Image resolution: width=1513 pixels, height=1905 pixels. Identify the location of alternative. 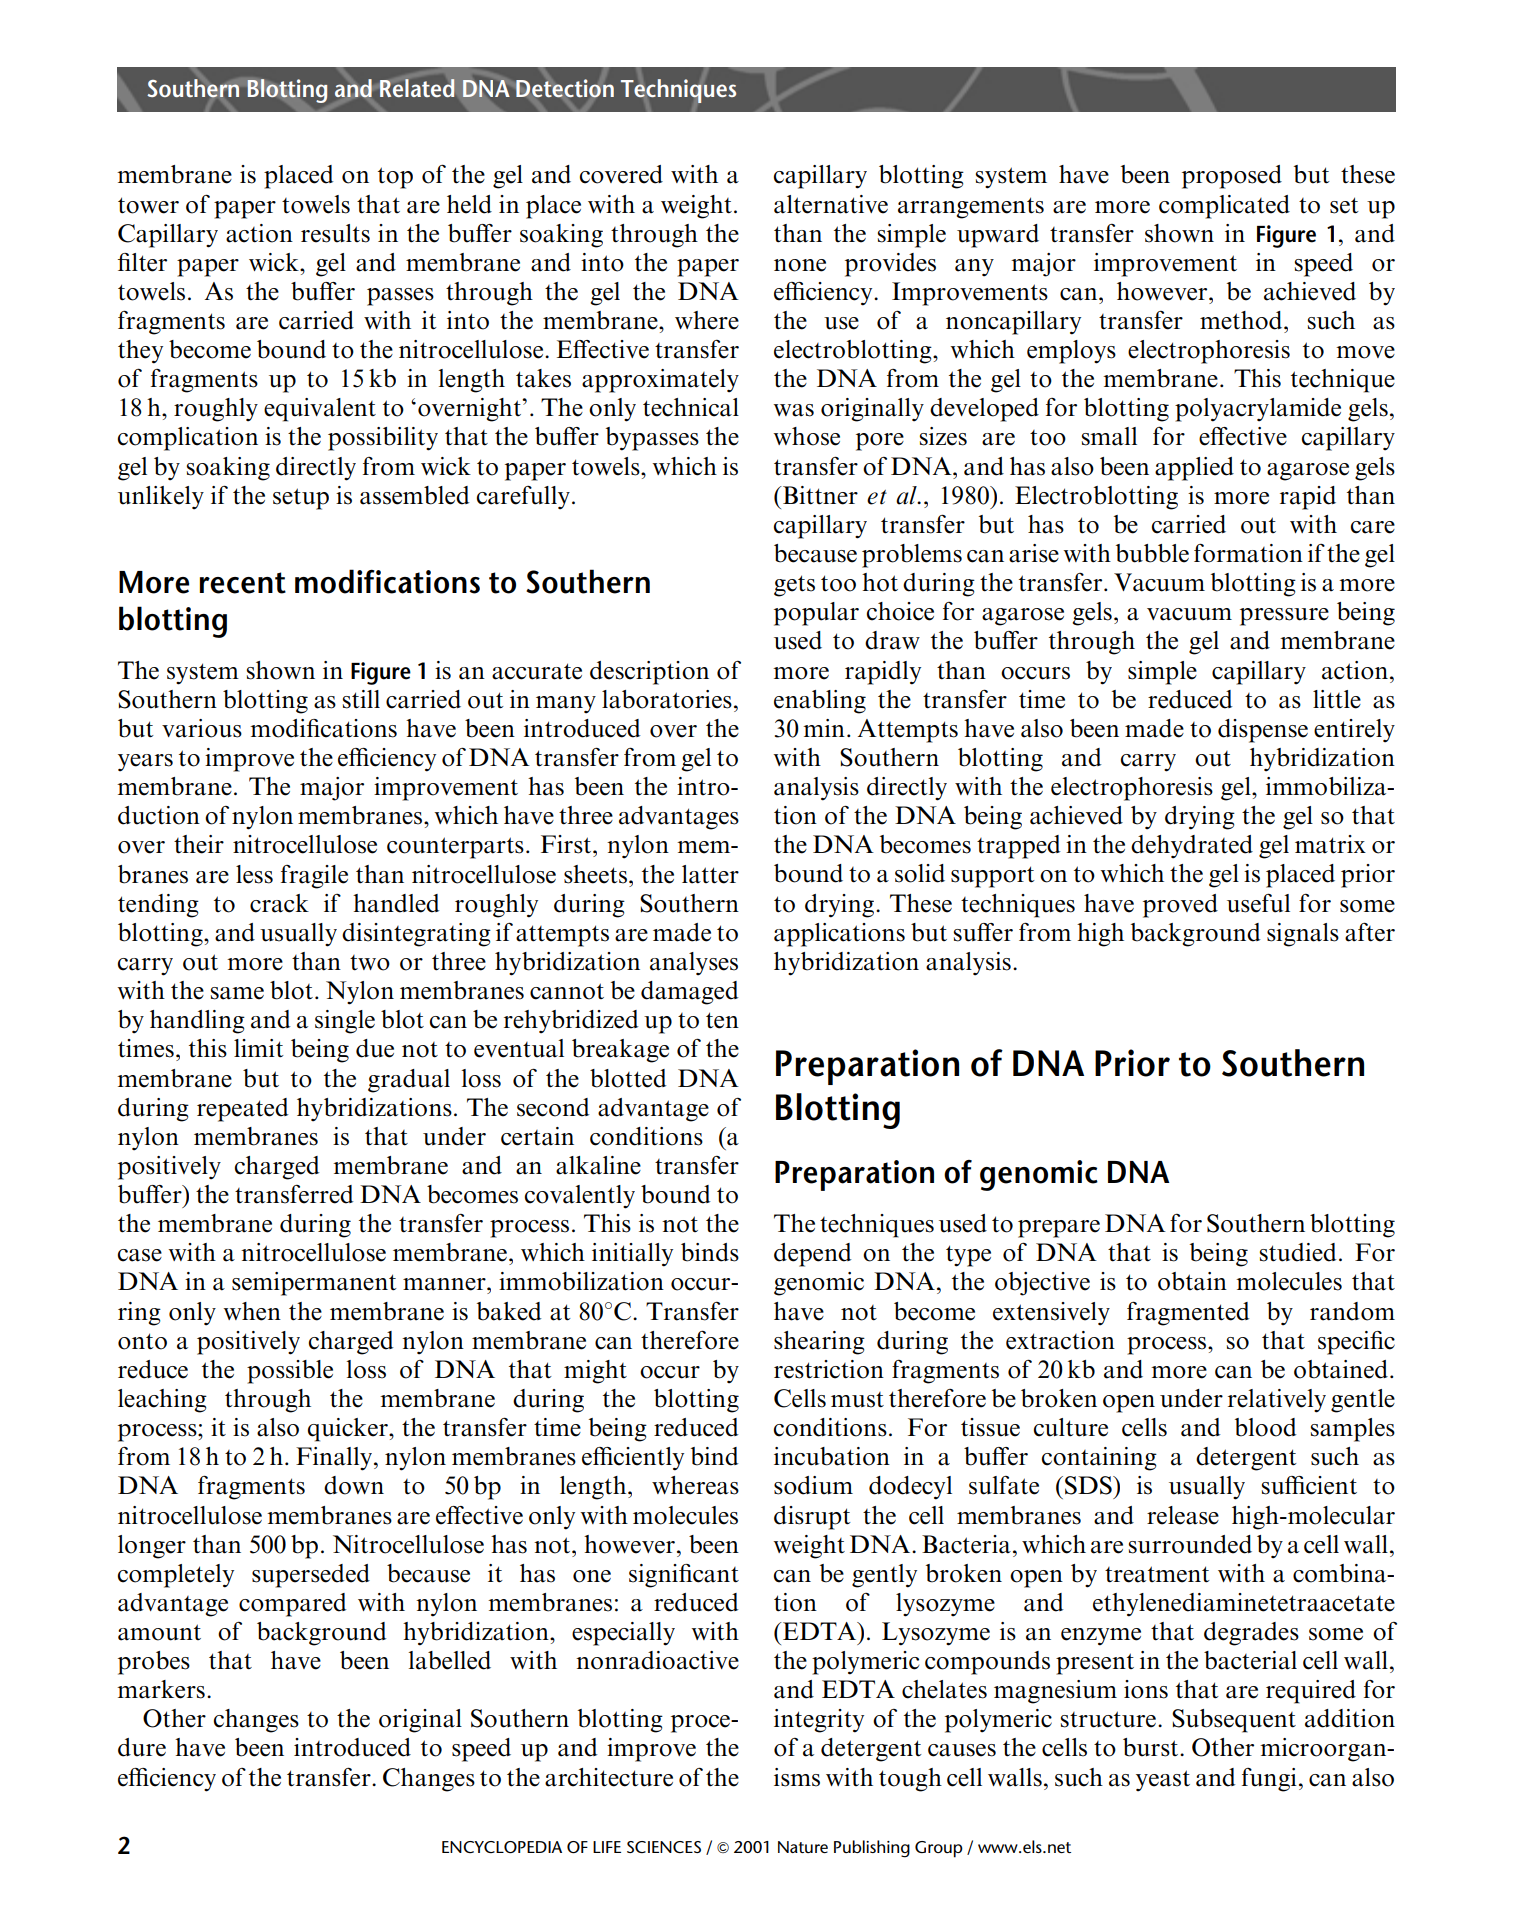
(831, 204).
